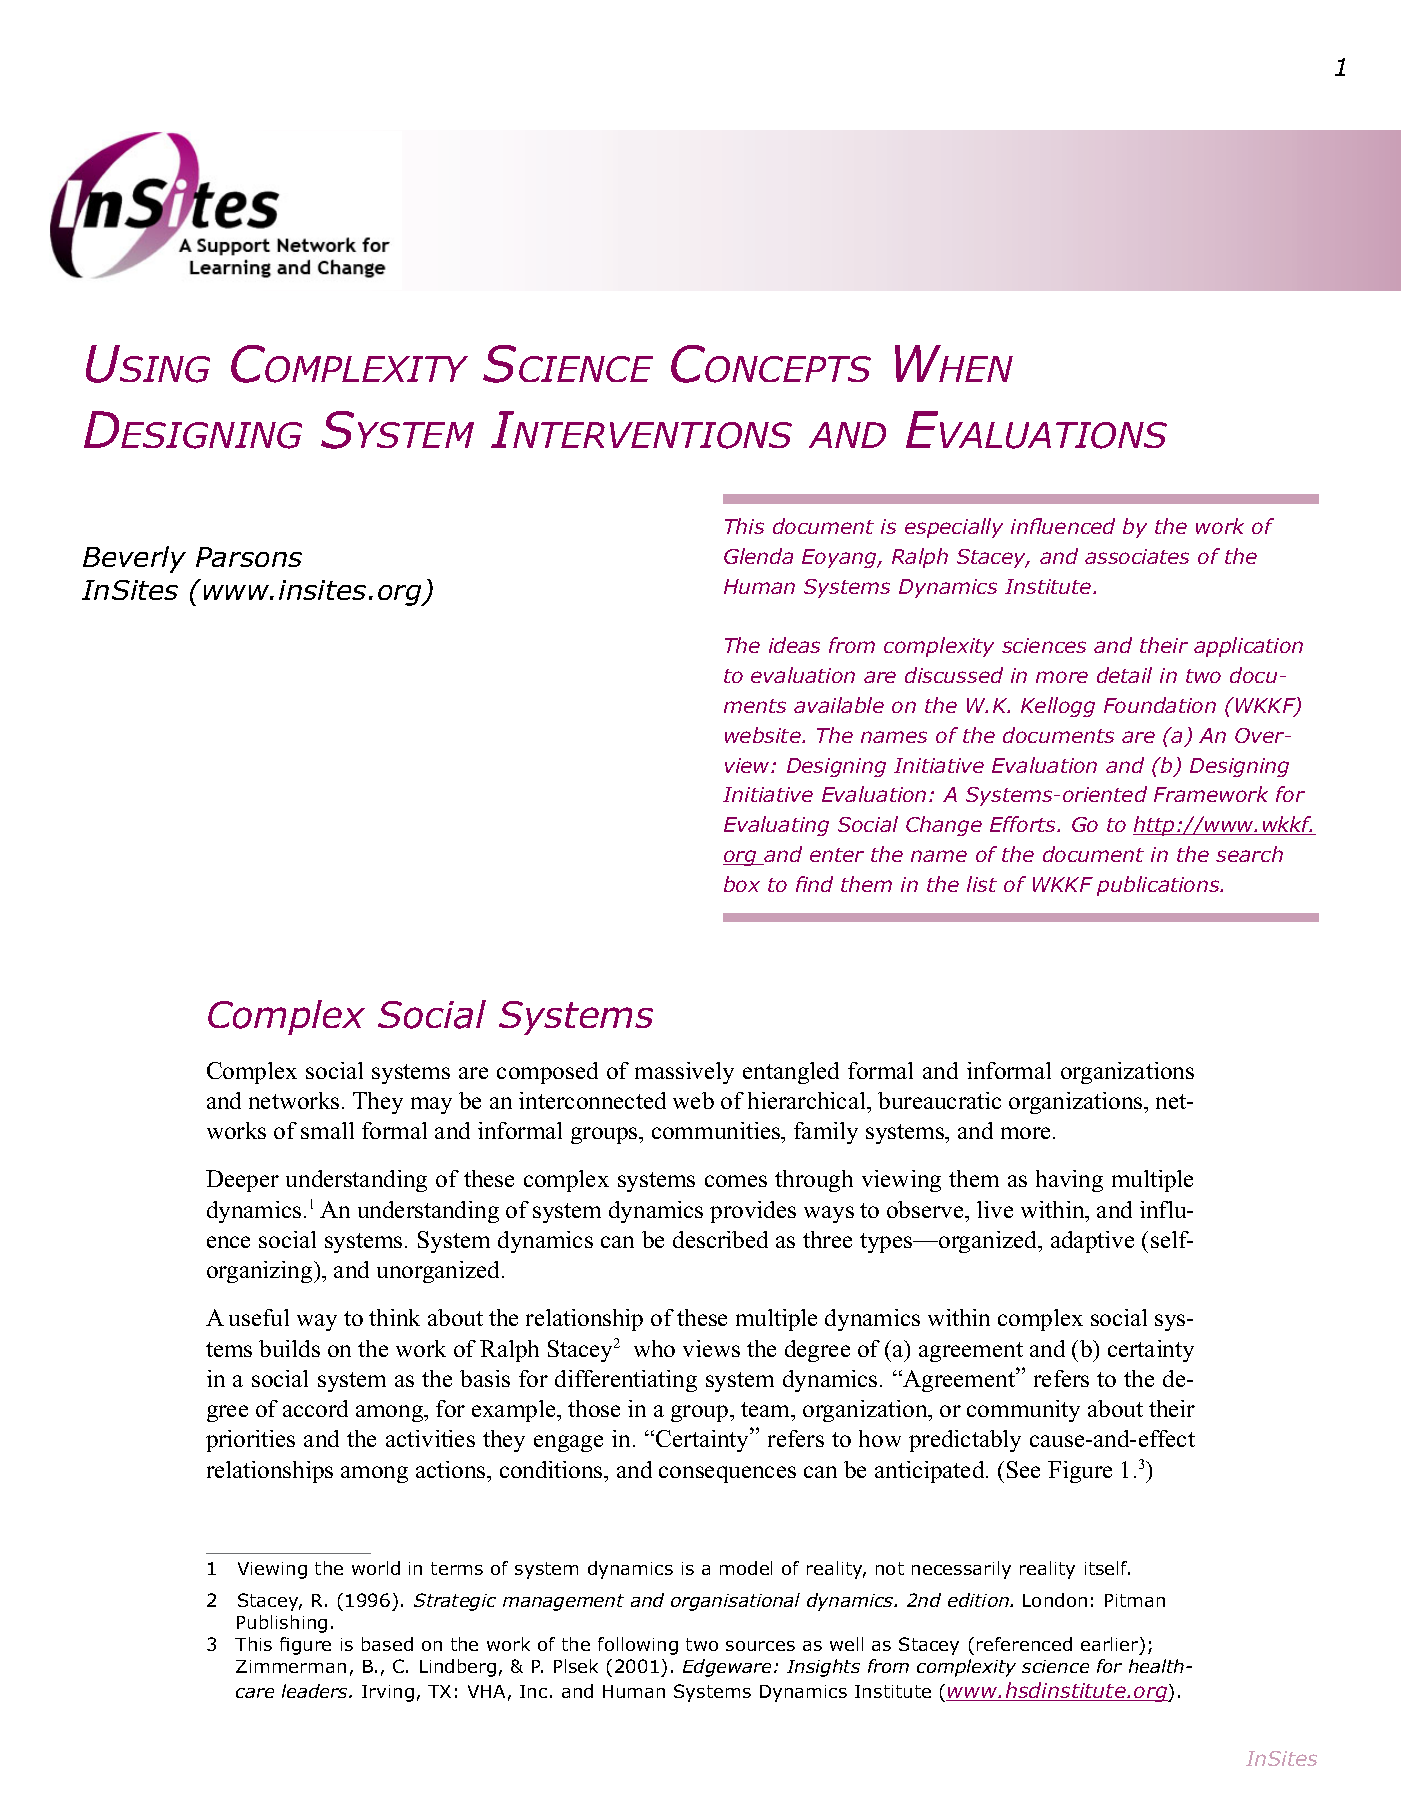 The height and width of the document is (1813, 1401). I want to click on Parsons, so click(249, 557).
